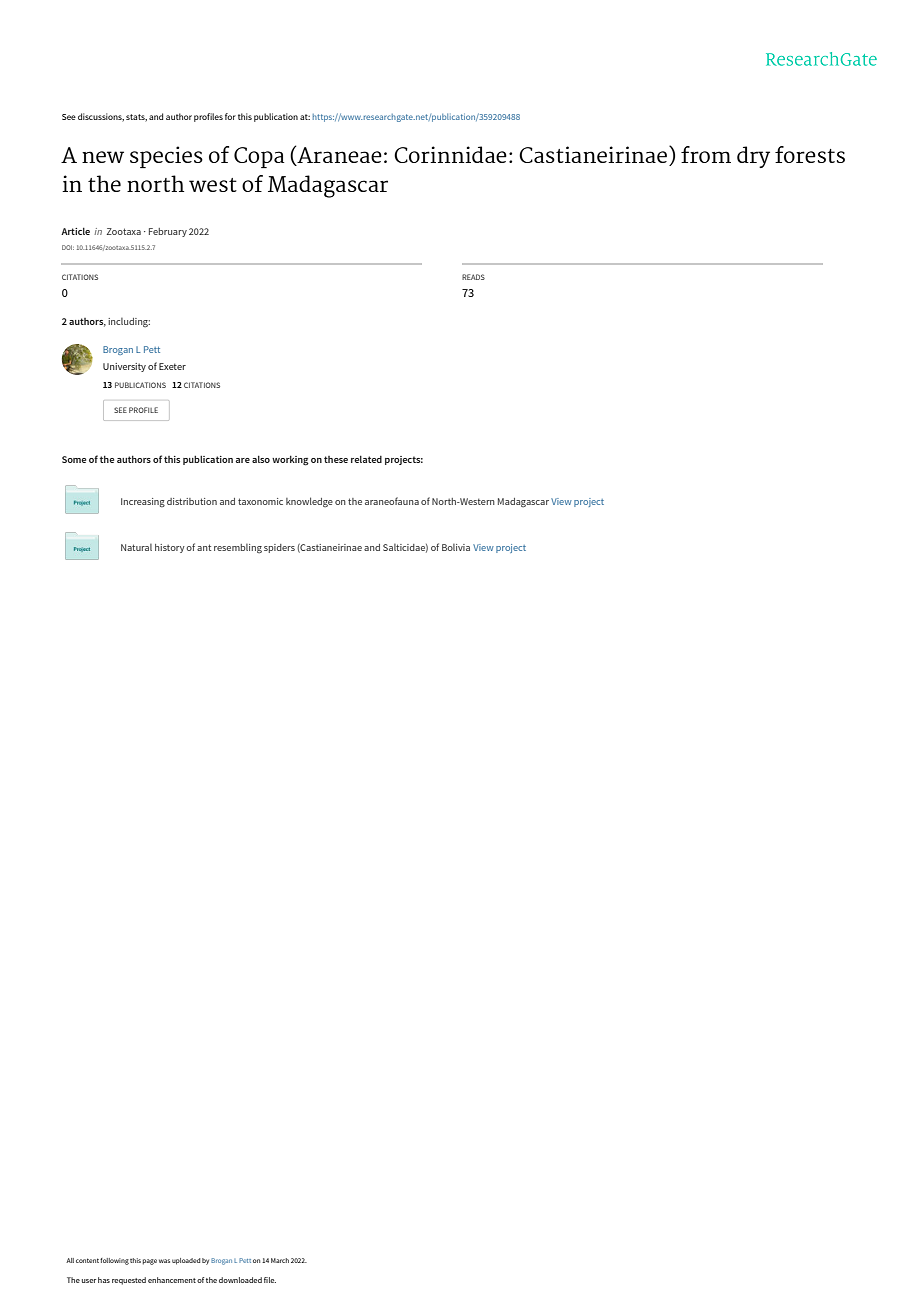 Image resolution: width=924 pixels, height=1307 pixels. Describe the element at coordinates (170, 548) in the page. I see `history` at that location.
